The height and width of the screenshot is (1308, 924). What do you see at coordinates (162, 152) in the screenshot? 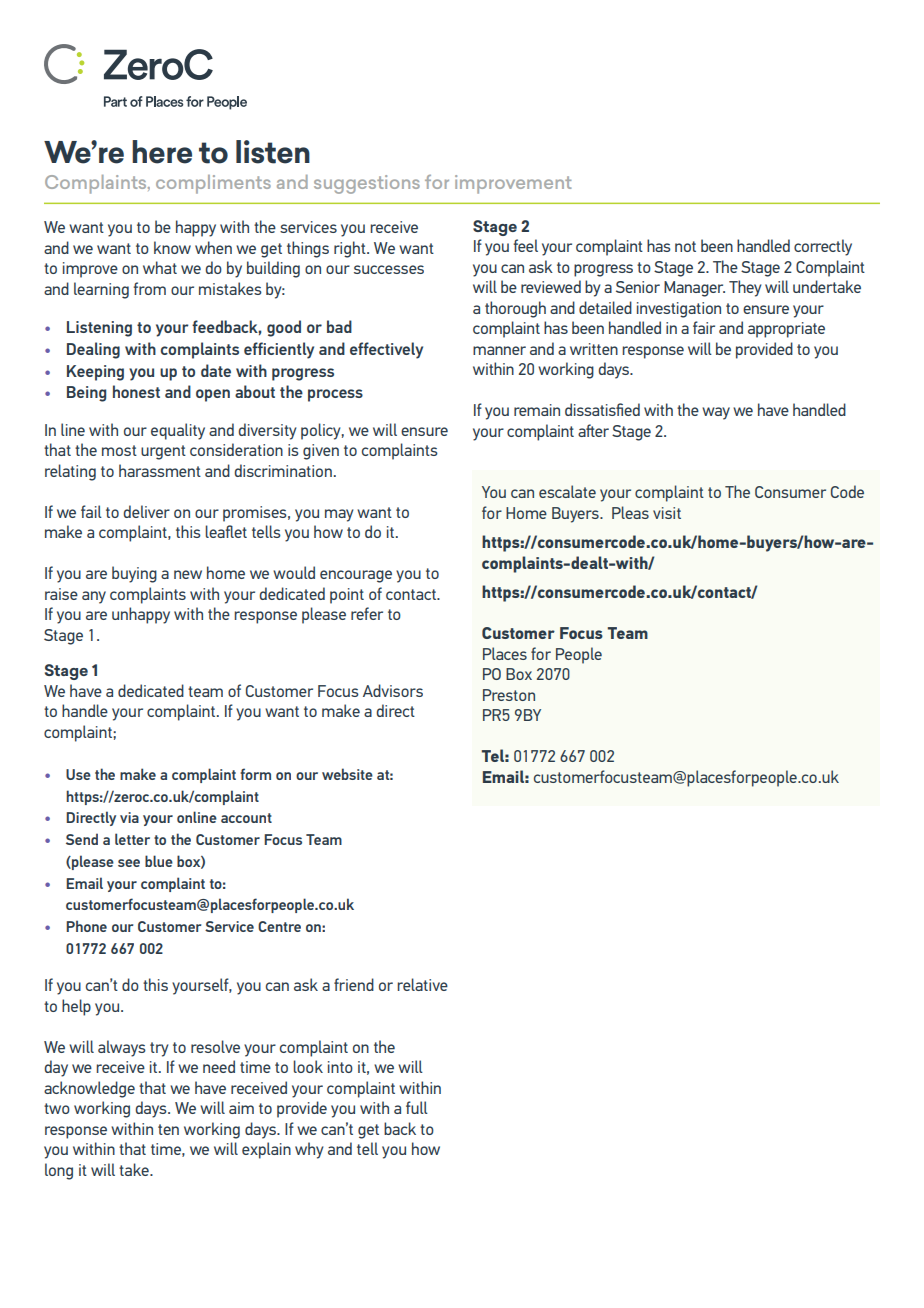
I see `here` at bounding box center [162, 152].
